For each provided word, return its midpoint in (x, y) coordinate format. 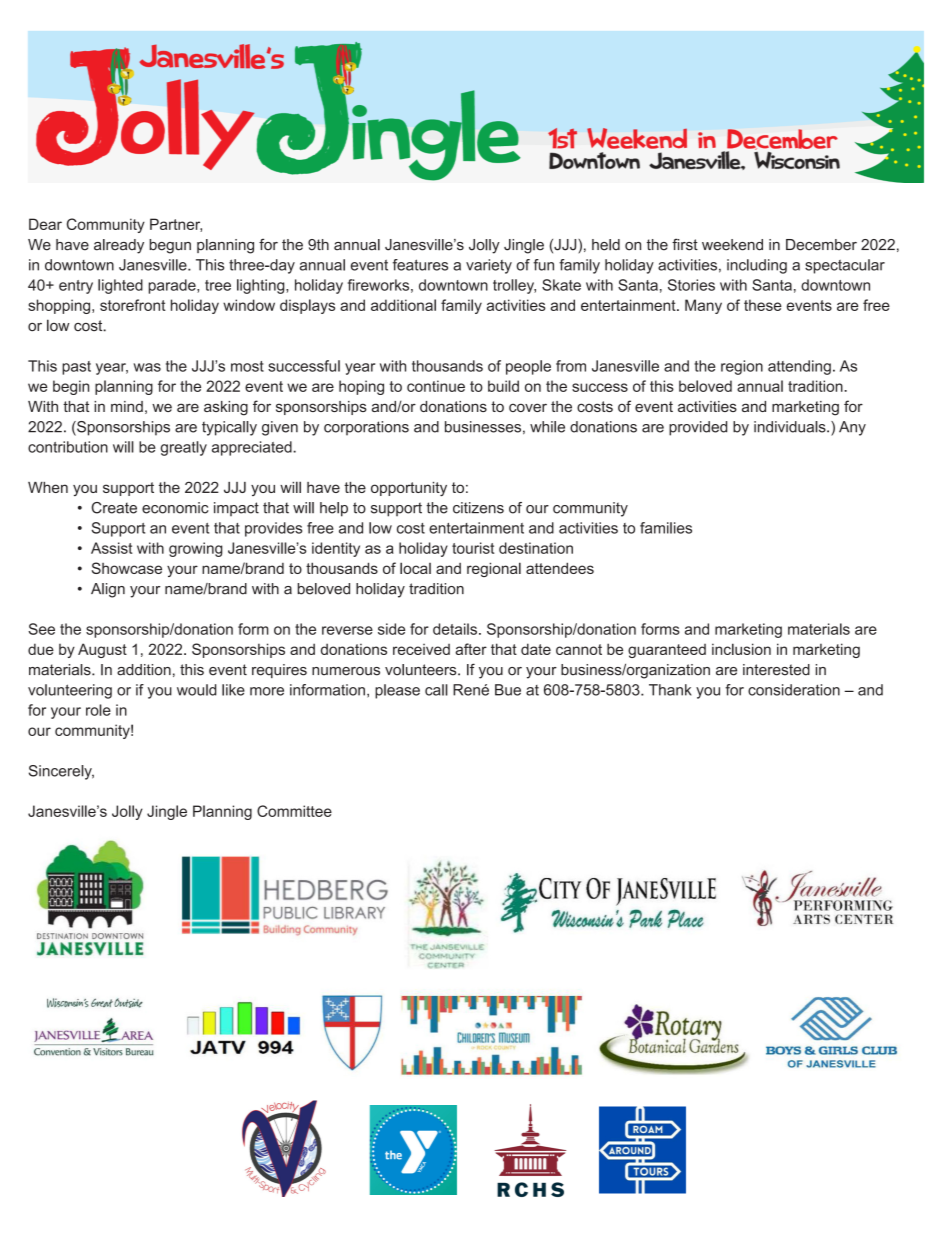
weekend (732, 245)
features (420, 265)
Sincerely (61, 772)
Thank (670, 690)
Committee (294, 811)
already (119, 246)
